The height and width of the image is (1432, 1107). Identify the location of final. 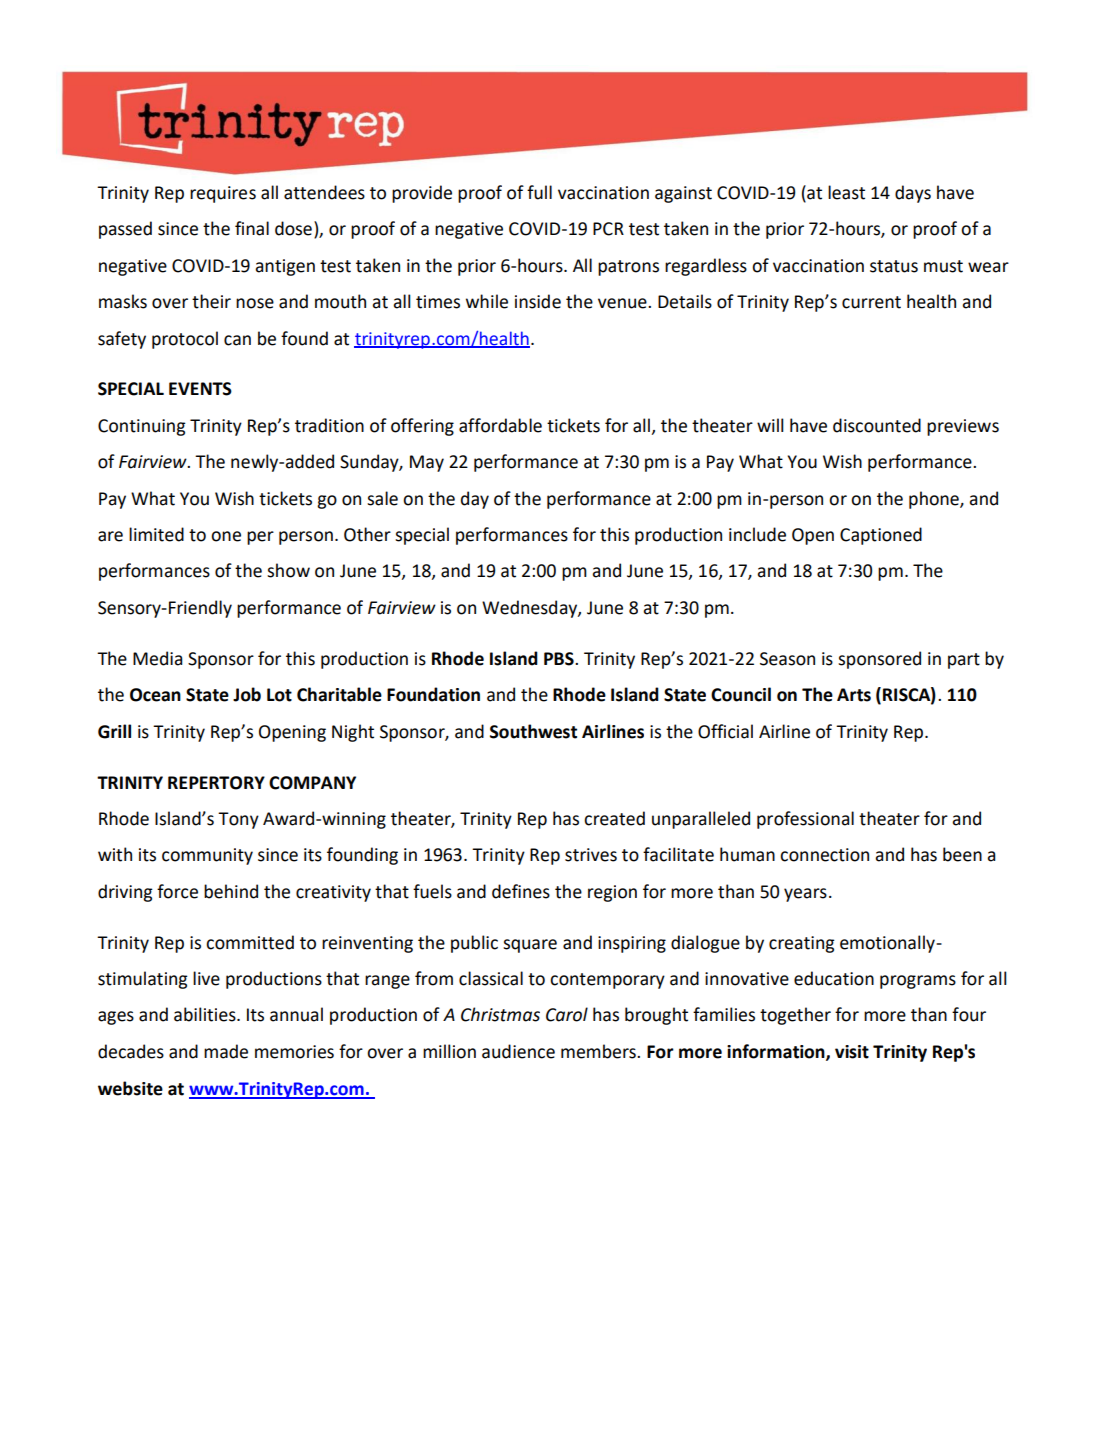
(252, 228).
